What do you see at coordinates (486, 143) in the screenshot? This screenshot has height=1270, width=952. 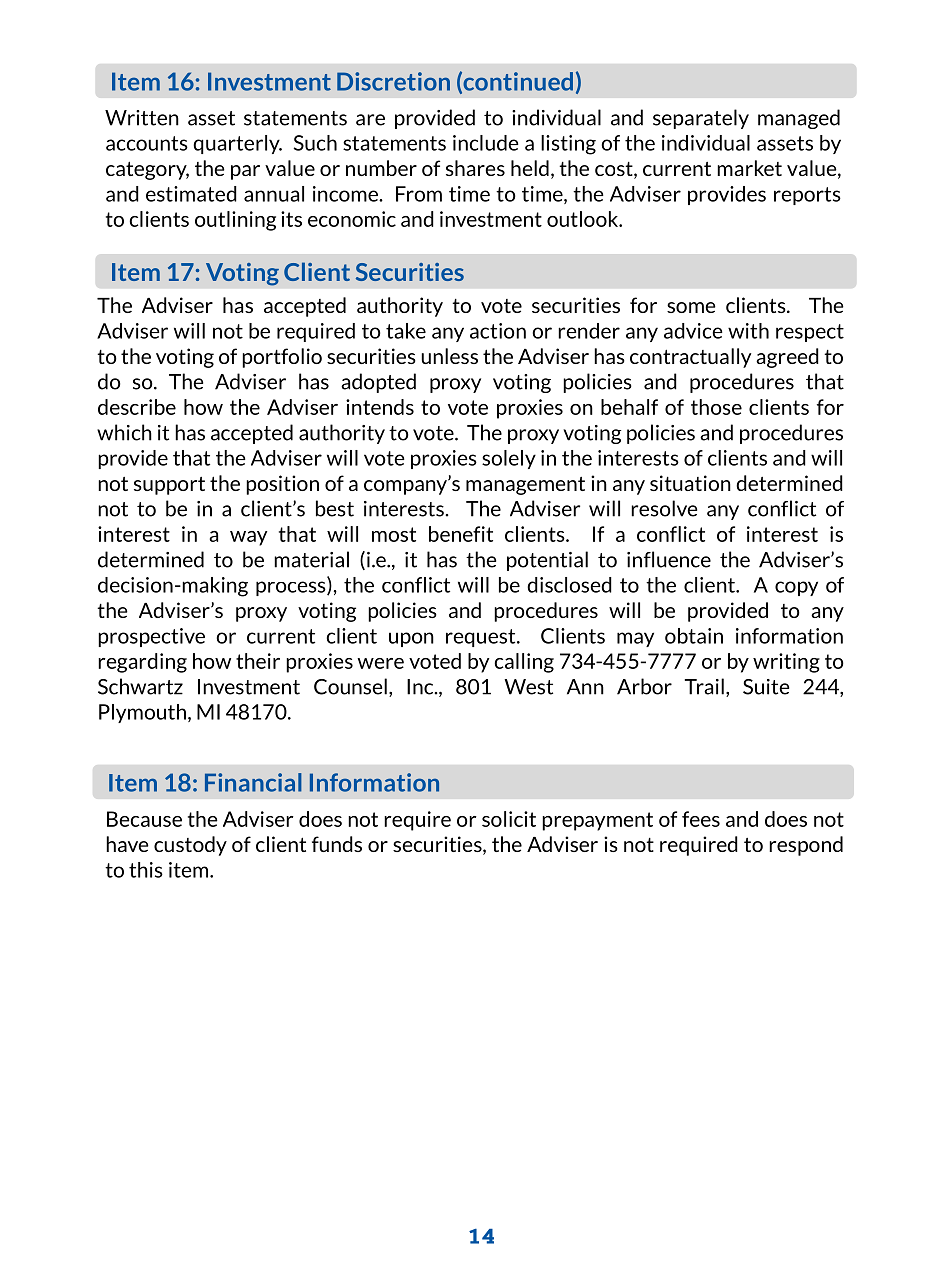 I see `include` at bounding box center [486, 143].
